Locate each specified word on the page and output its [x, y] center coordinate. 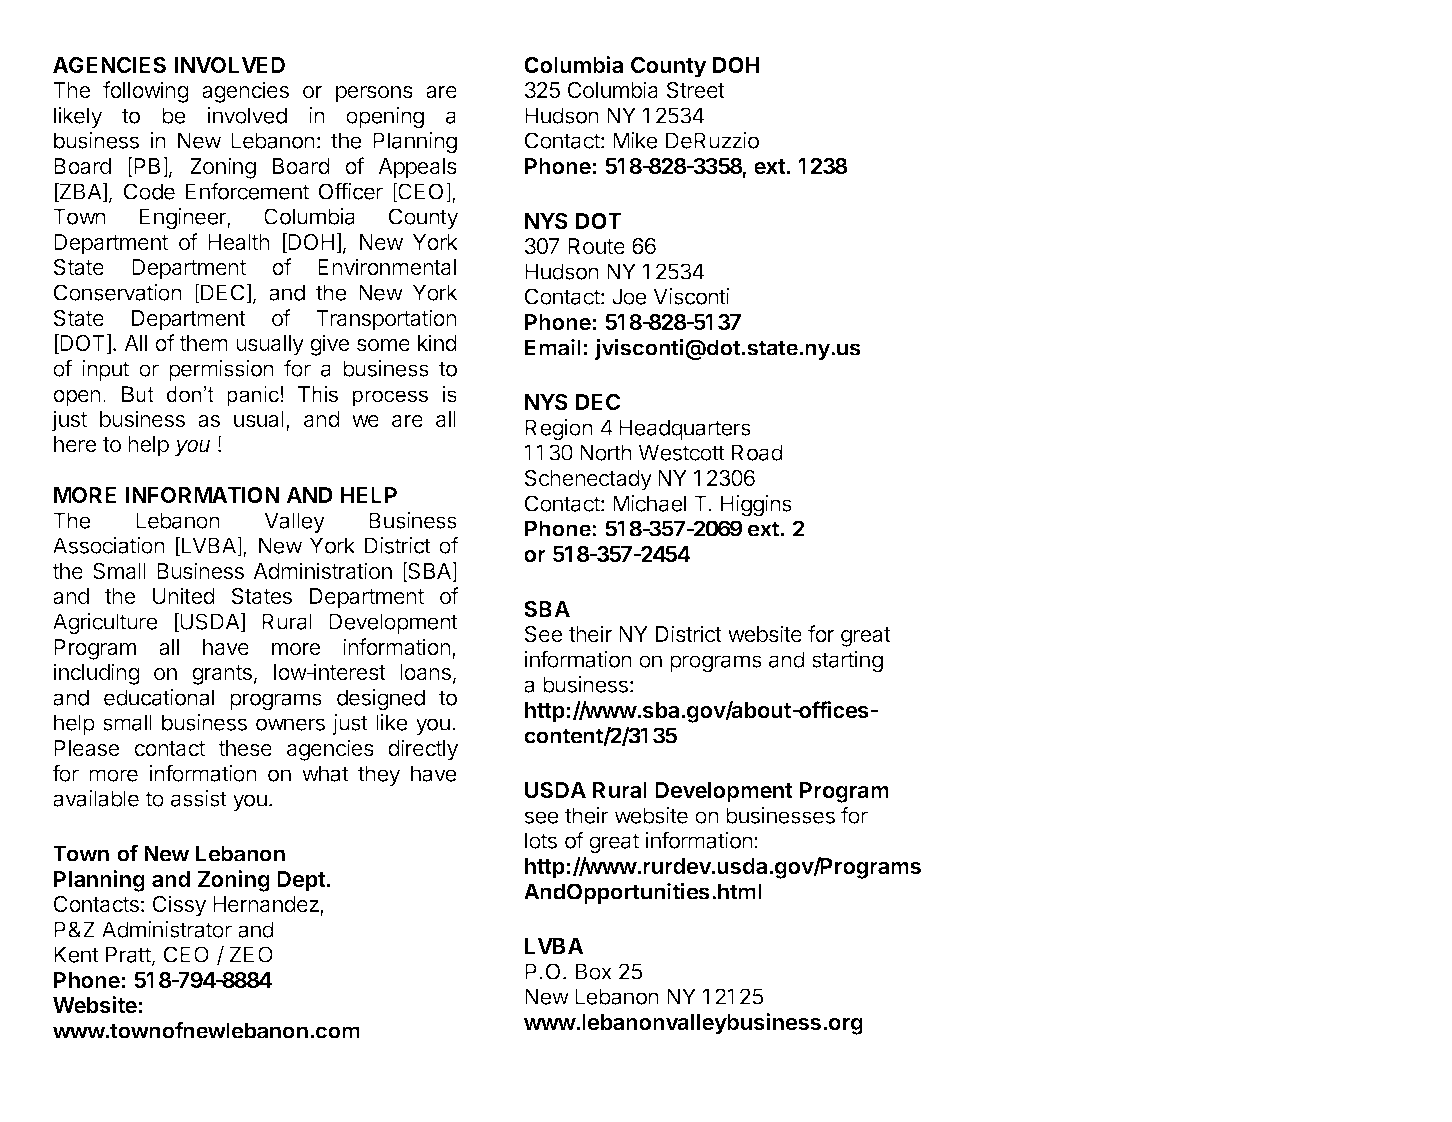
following [146, 92]
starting [847, 662]
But [138, 394]
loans [425, 672]
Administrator [167, 929]
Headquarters [685, 429]
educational [159, 697]
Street [696, 90]
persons [374, 94]
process [390, 398]
